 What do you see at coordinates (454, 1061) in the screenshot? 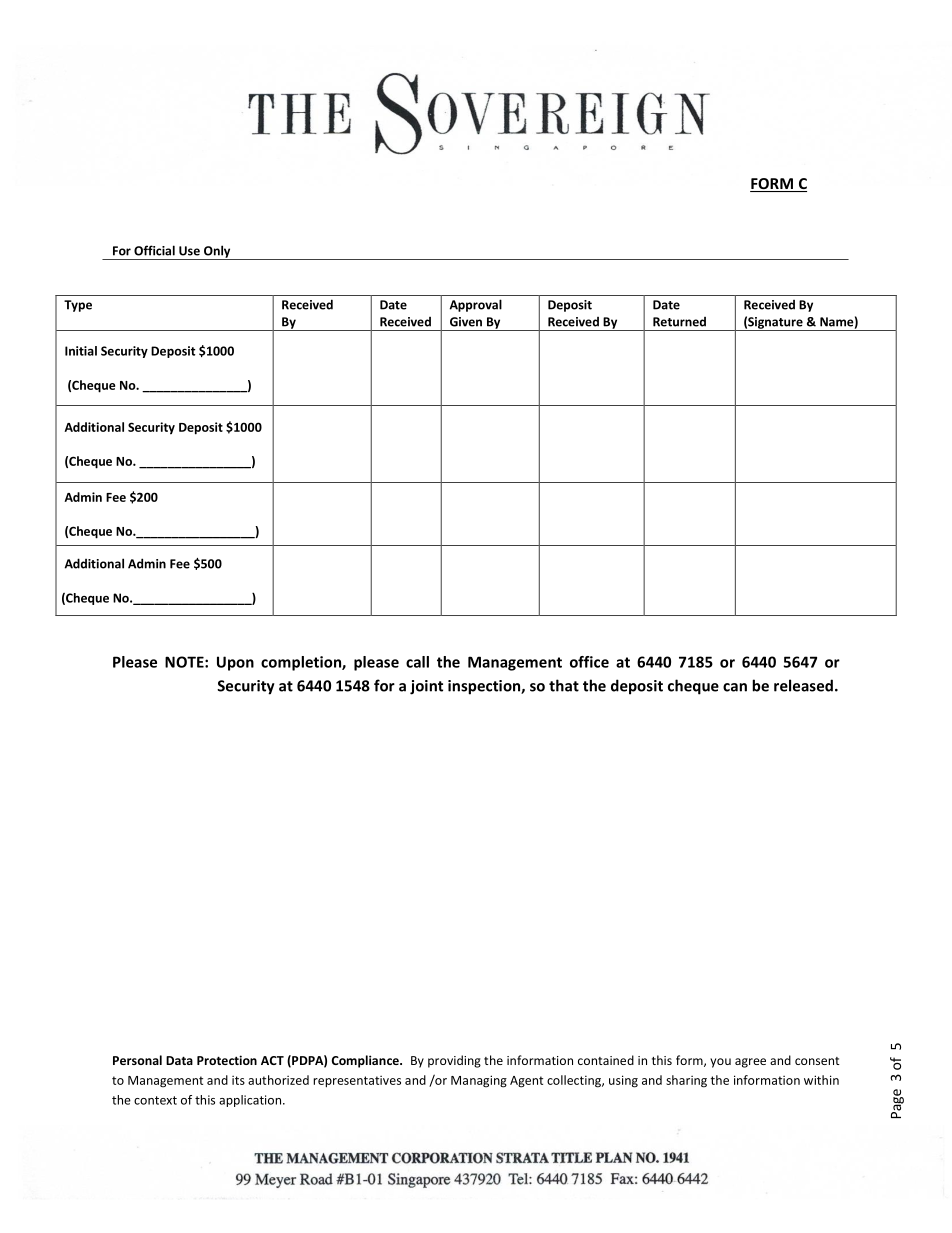
I see `providing` at bounding box center [454, 1061].
